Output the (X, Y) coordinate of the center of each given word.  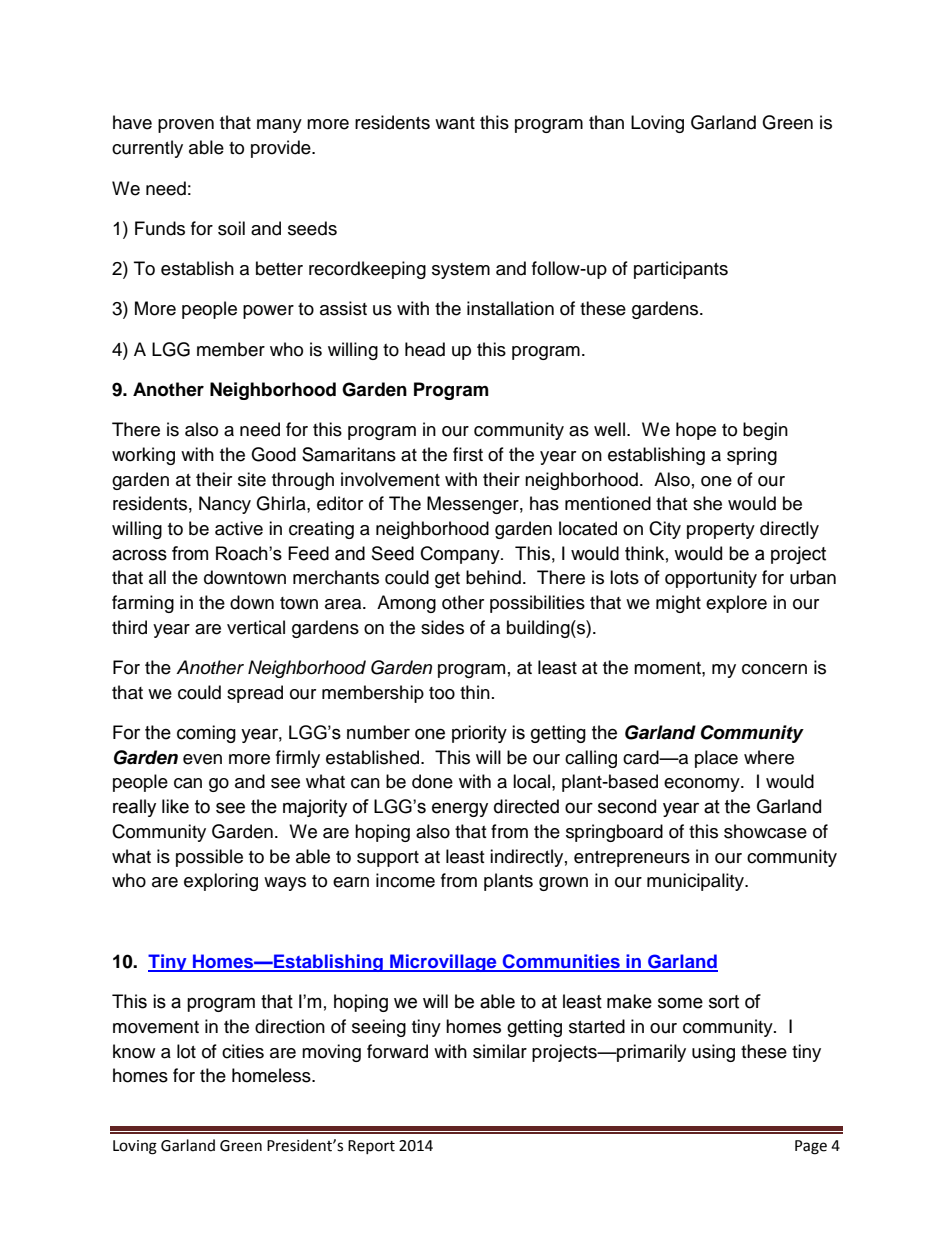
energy (460, 809)
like (175, 806)
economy (703, 785)
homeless (272, 1075)
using (713, 1053)
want (455, 123)
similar (500, 1051)
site (252, 479)
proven (186, 126)
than (606, 122)
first (468, 454)
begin (765, 431)
